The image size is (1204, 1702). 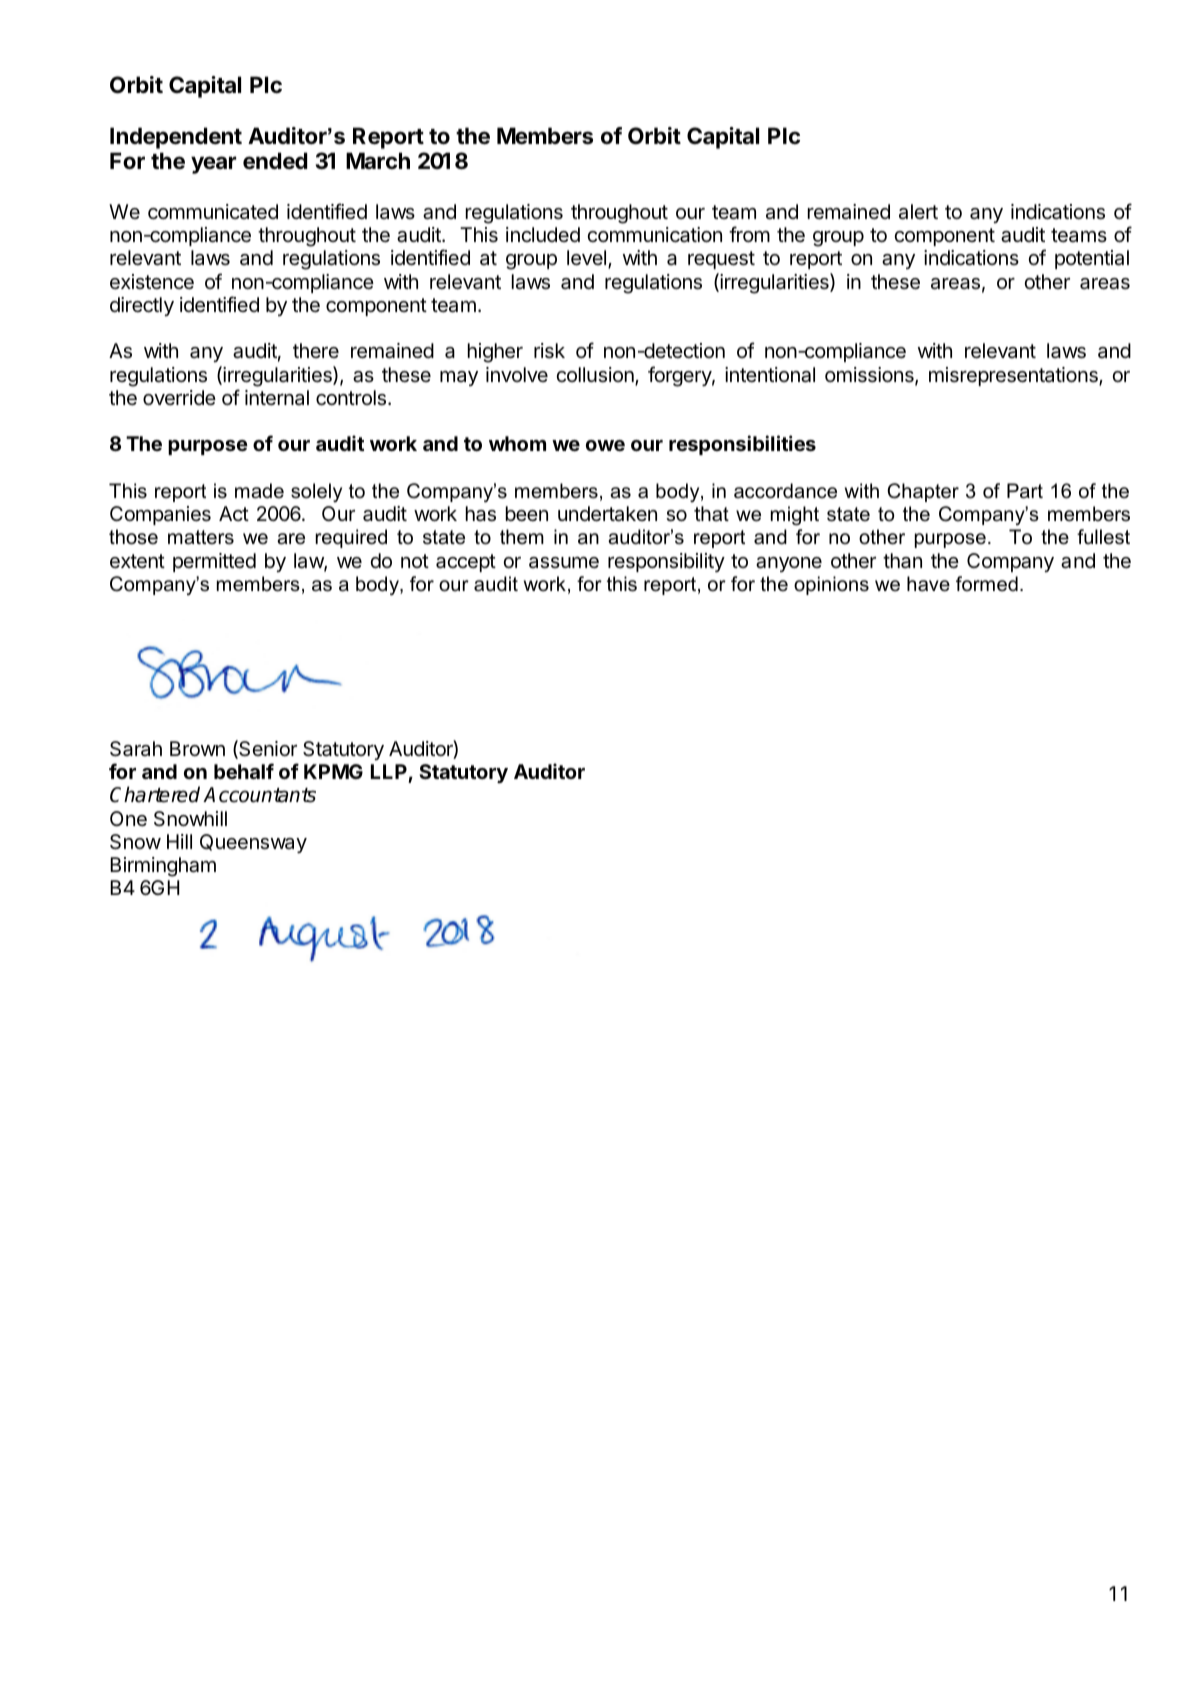 I want to click on misrepresentations, so click(x=1014, y=376).
